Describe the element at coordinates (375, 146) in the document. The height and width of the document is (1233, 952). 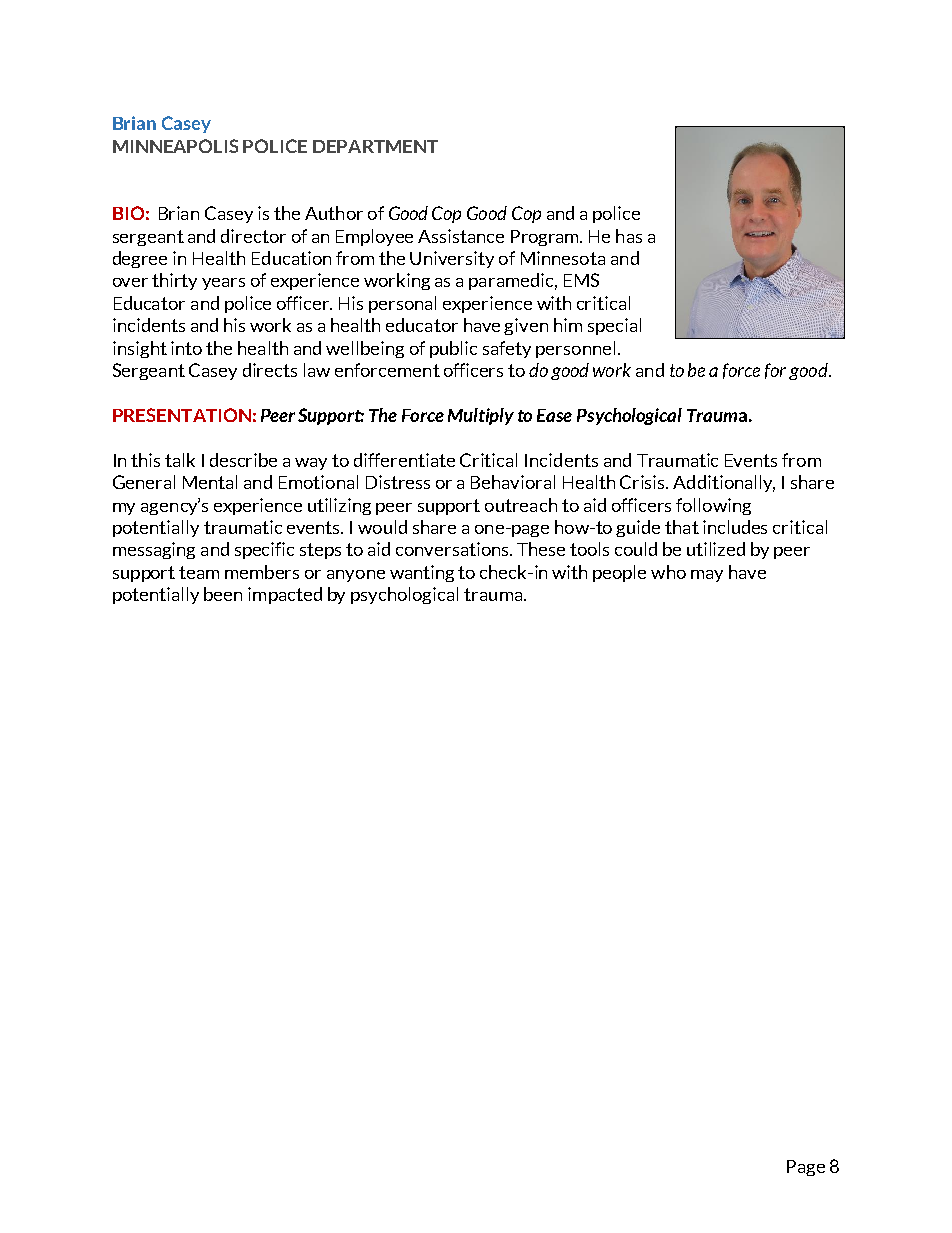
I see `DEPARTMENT` at that location.
